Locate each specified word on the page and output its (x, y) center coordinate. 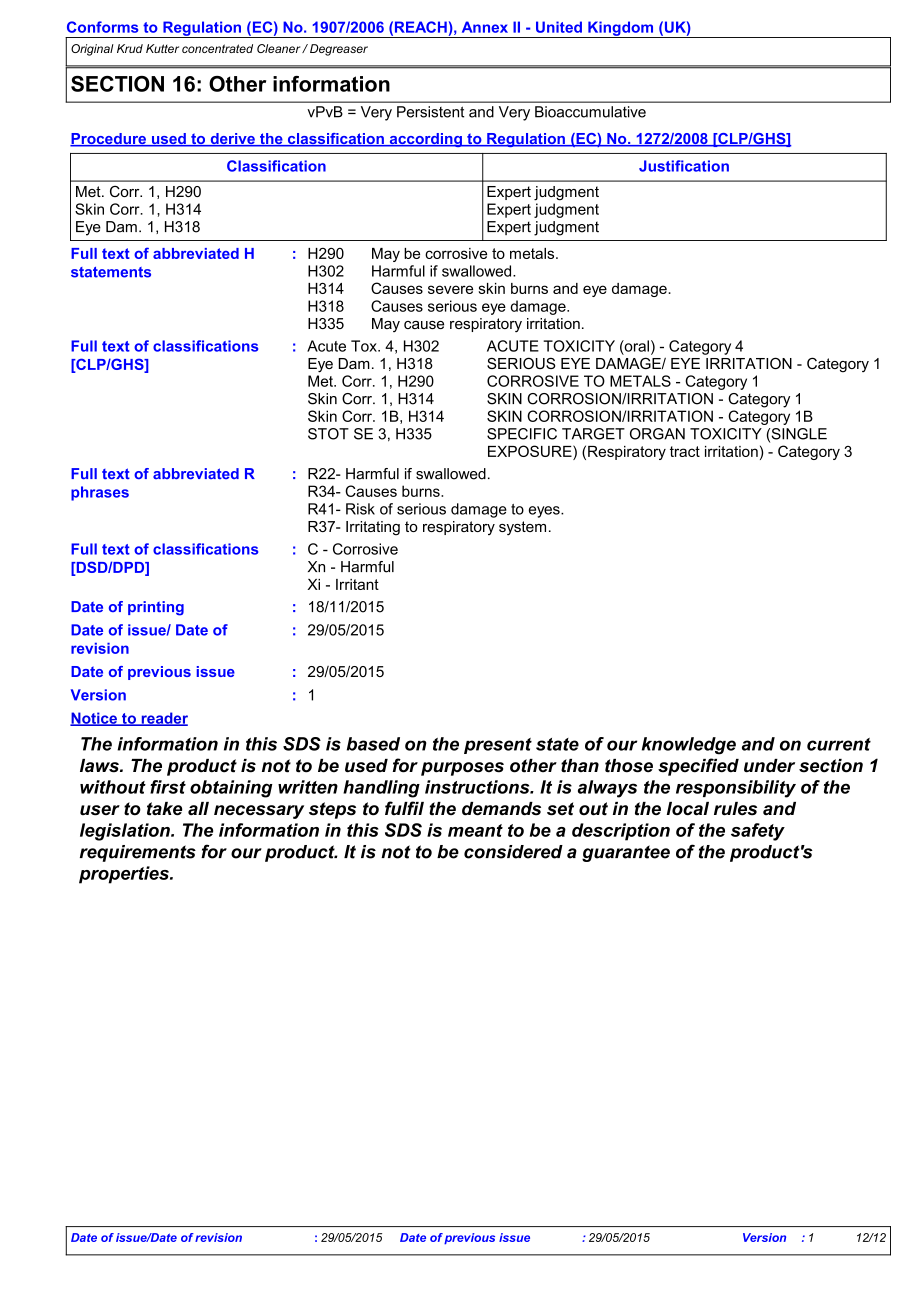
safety (758, 832)
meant (475, 830)
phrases (100, 493)
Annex (485, 27)
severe (450, 289)
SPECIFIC (522, 434)
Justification (684, 166)
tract (685, 451)
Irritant (357, 584)
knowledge (689, 746)
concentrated (217, 48)
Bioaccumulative (590, 112)
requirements (138, 853)
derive (232, 140)
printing (156, 608)
